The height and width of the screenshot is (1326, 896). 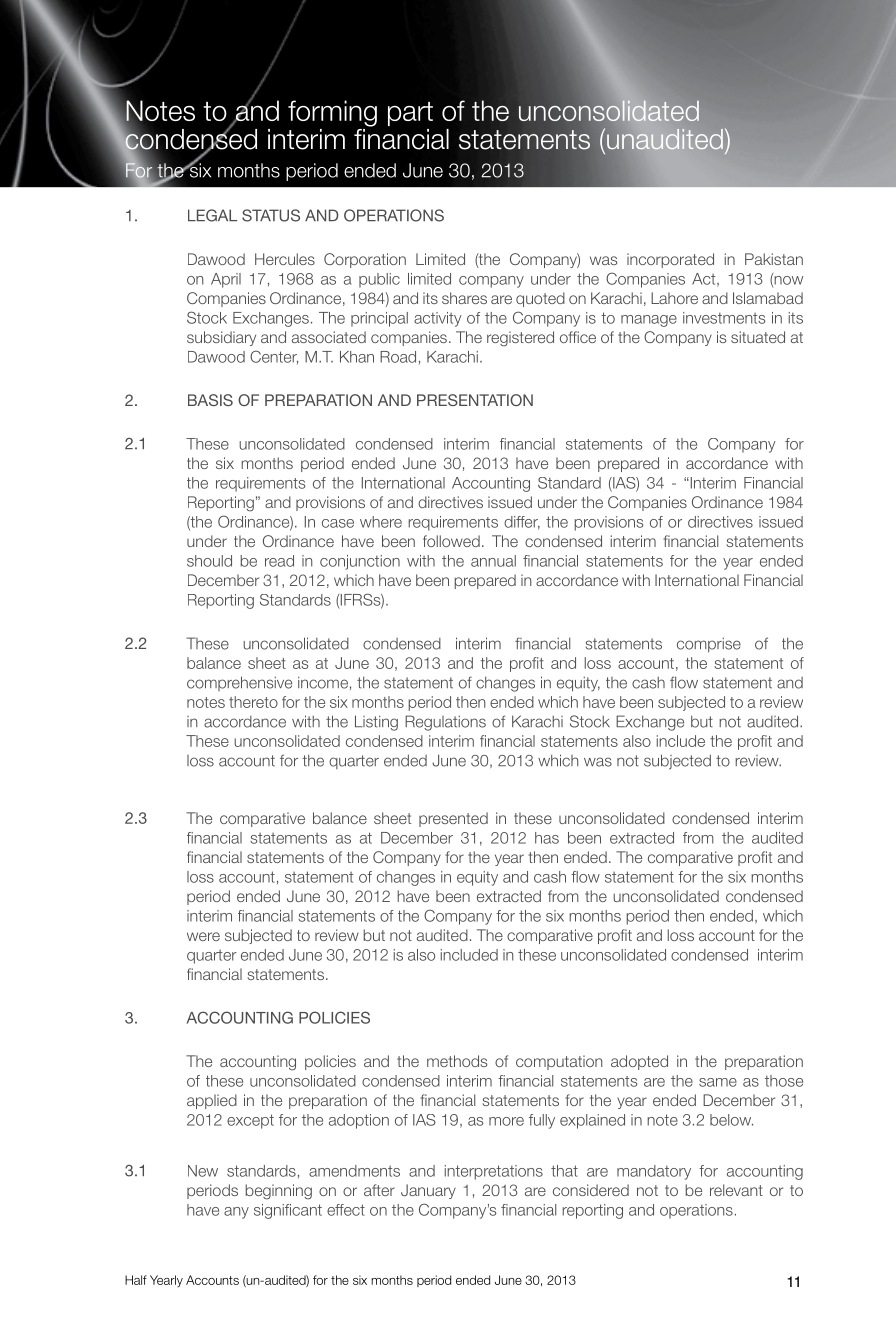 What do you see at coordinates (410, 114) in the screenshot?
I see `part` at bounding box center [410, 114].
